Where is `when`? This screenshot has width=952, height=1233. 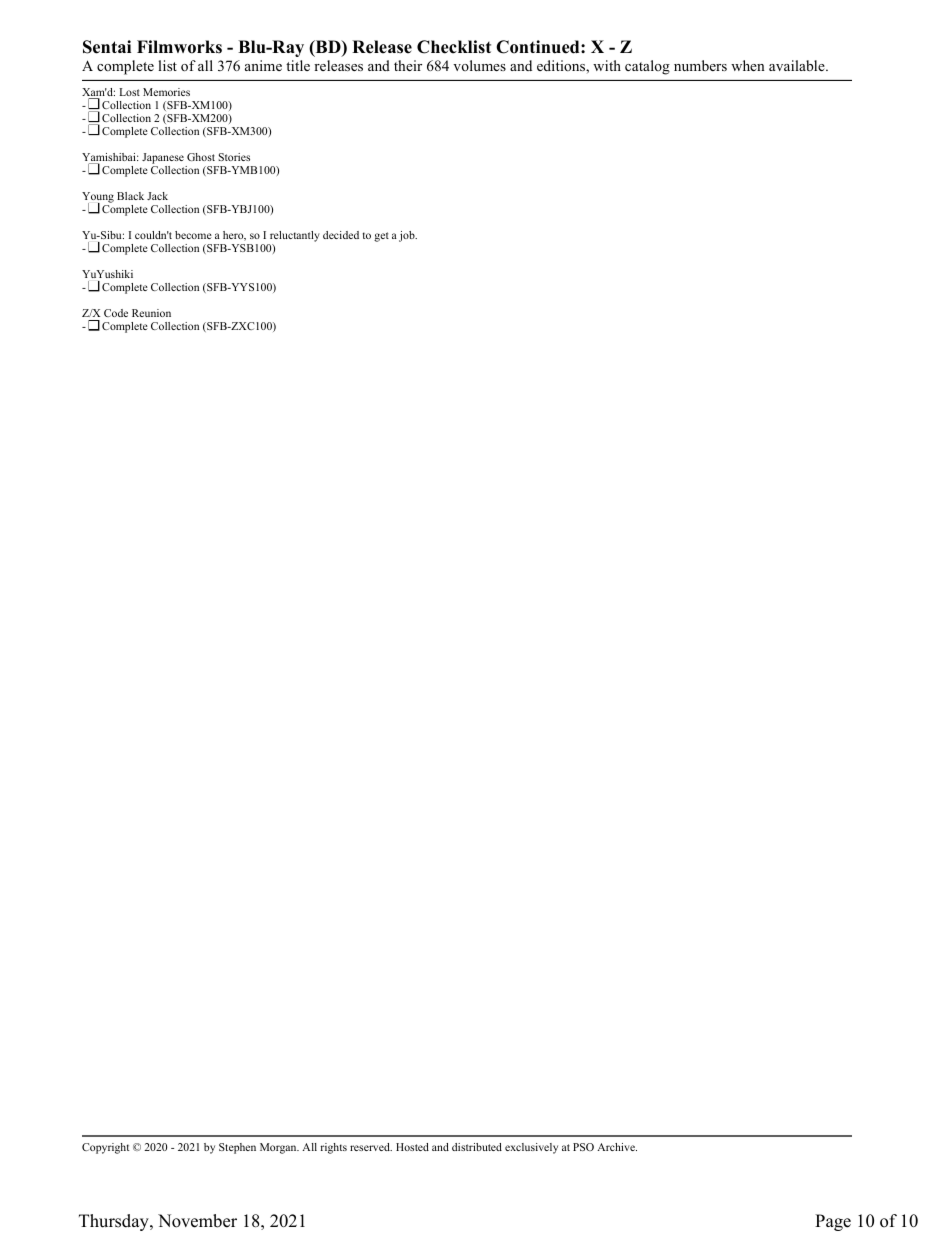 when is located at coordinates (748, 65).
